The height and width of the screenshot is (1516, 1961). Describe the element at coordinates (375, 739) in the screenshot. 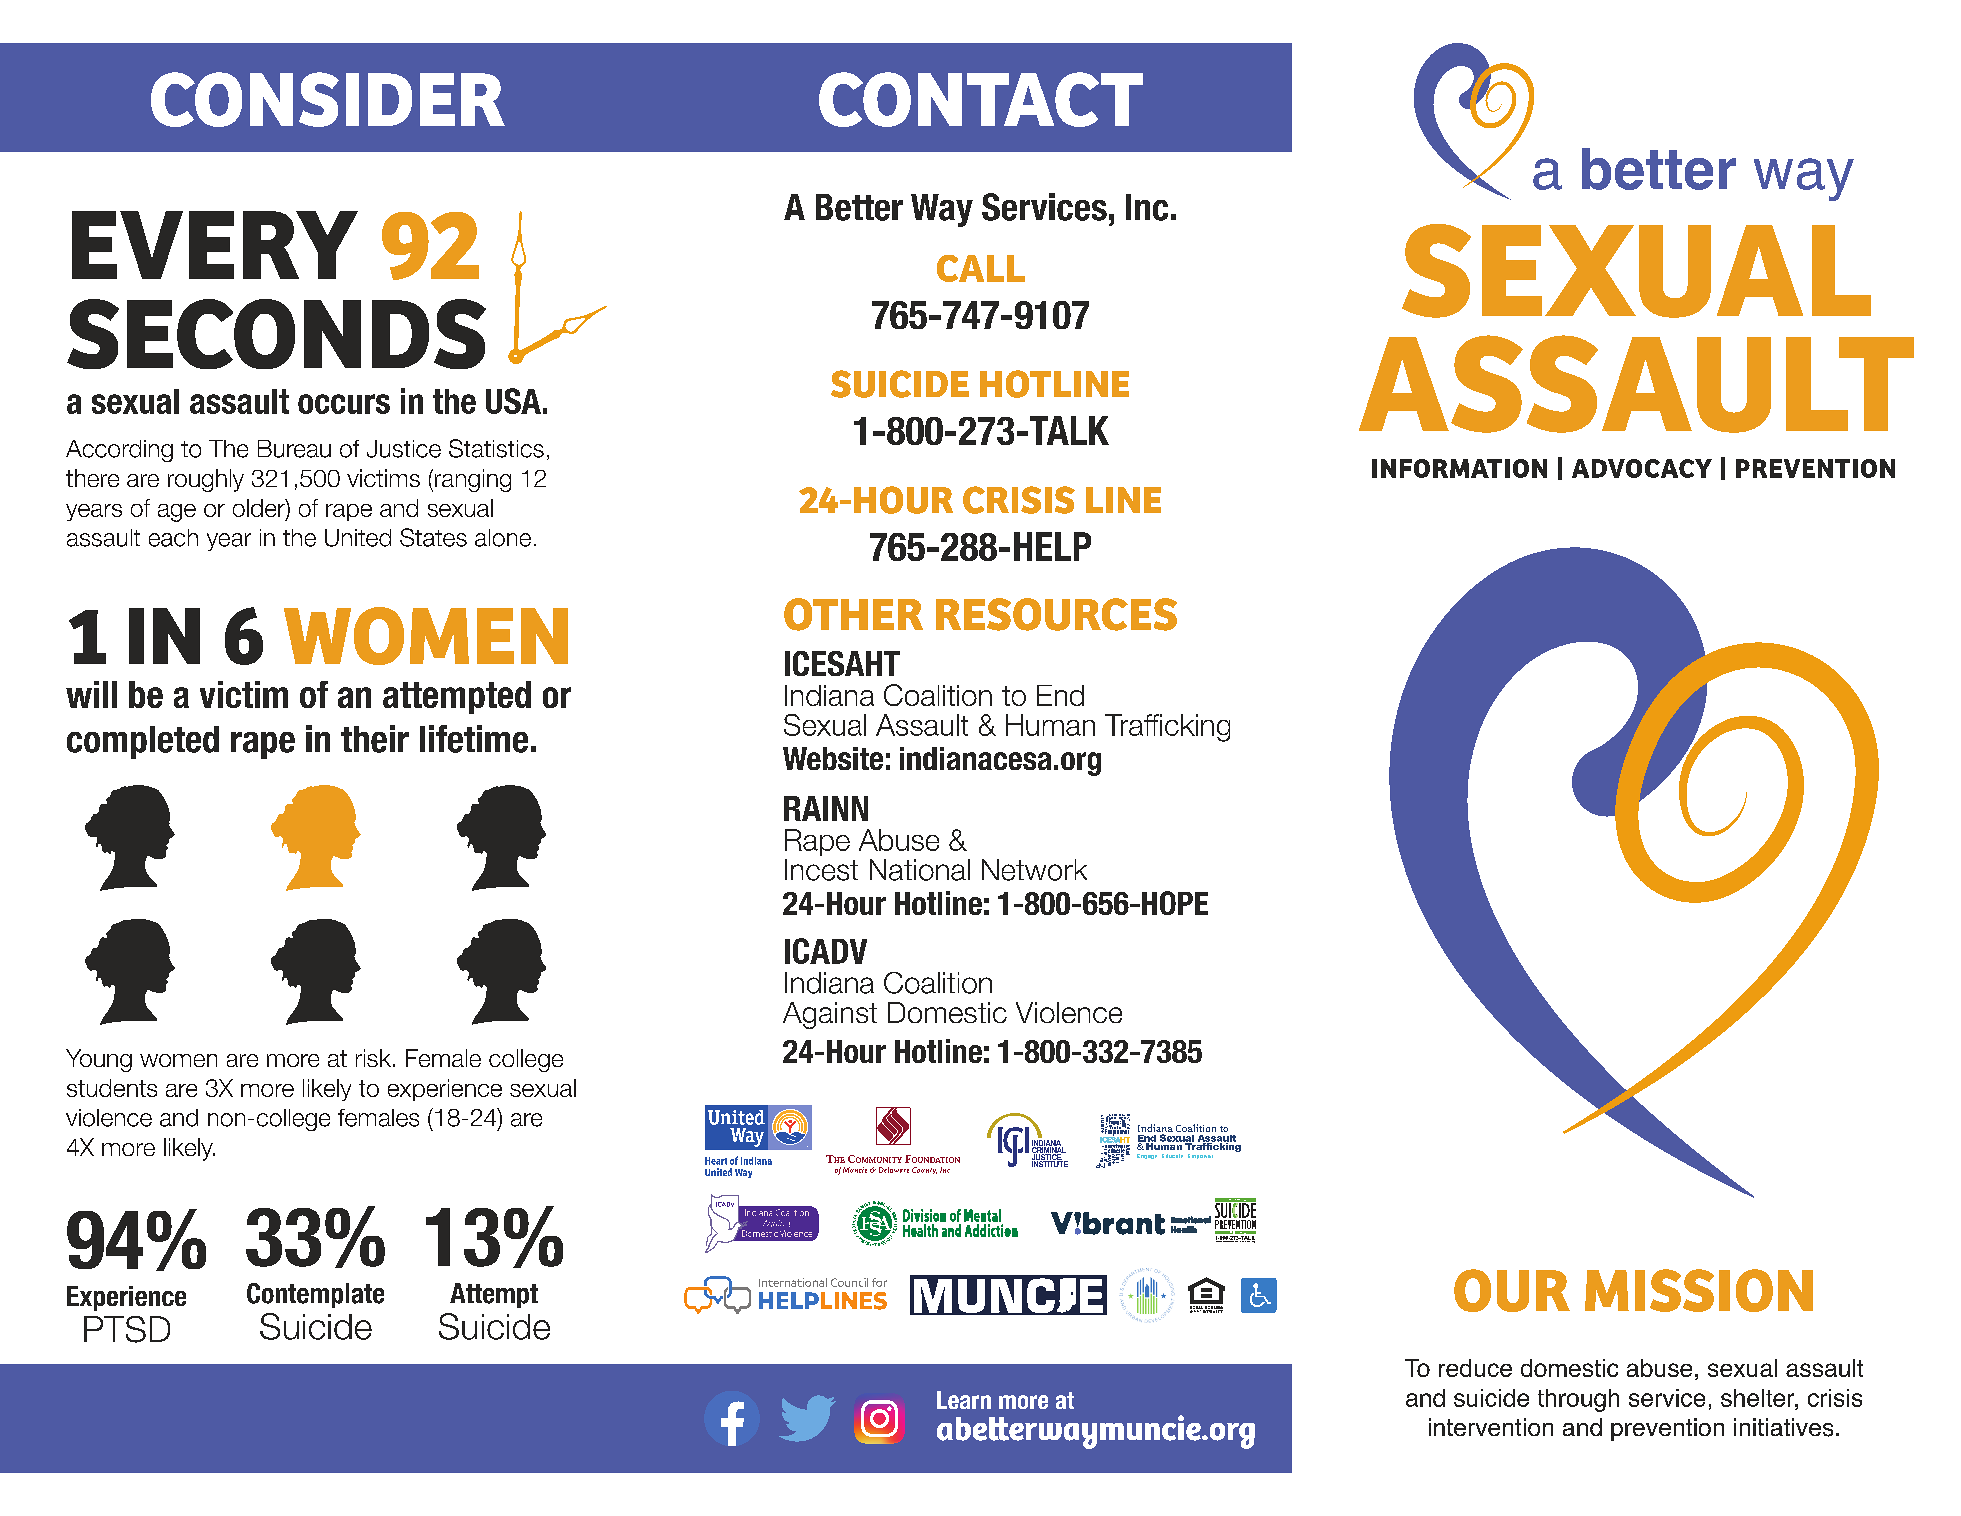

I see `their` at that location.
